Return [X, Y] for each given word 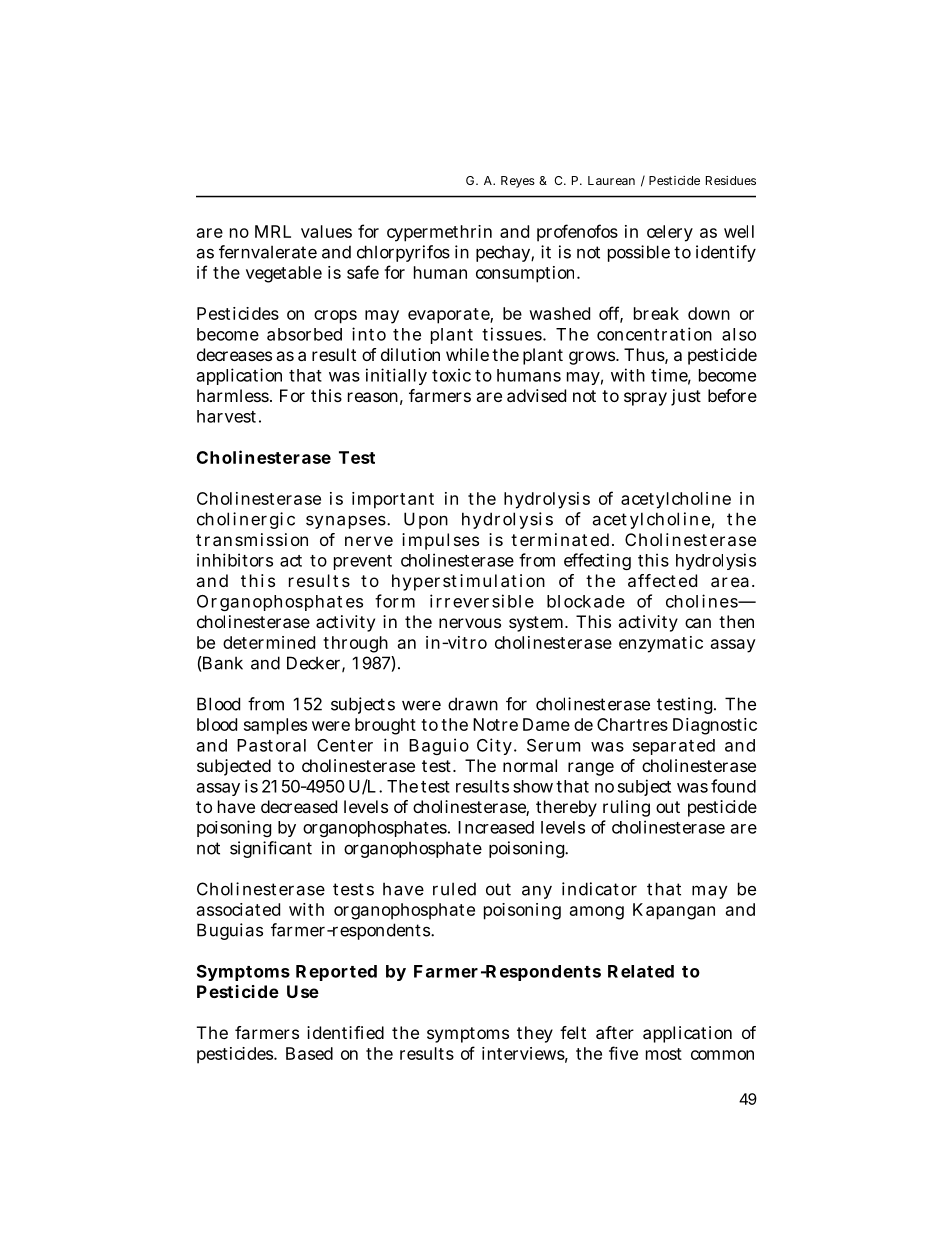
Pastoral [271, 745]
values [326, 231]
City [494, 746]
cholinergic [246, 520]
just [686, 397]
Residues [731, 180]
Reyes [518, 182]
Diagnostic [715, 726]
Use [303, 991]
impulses [440, 541]
